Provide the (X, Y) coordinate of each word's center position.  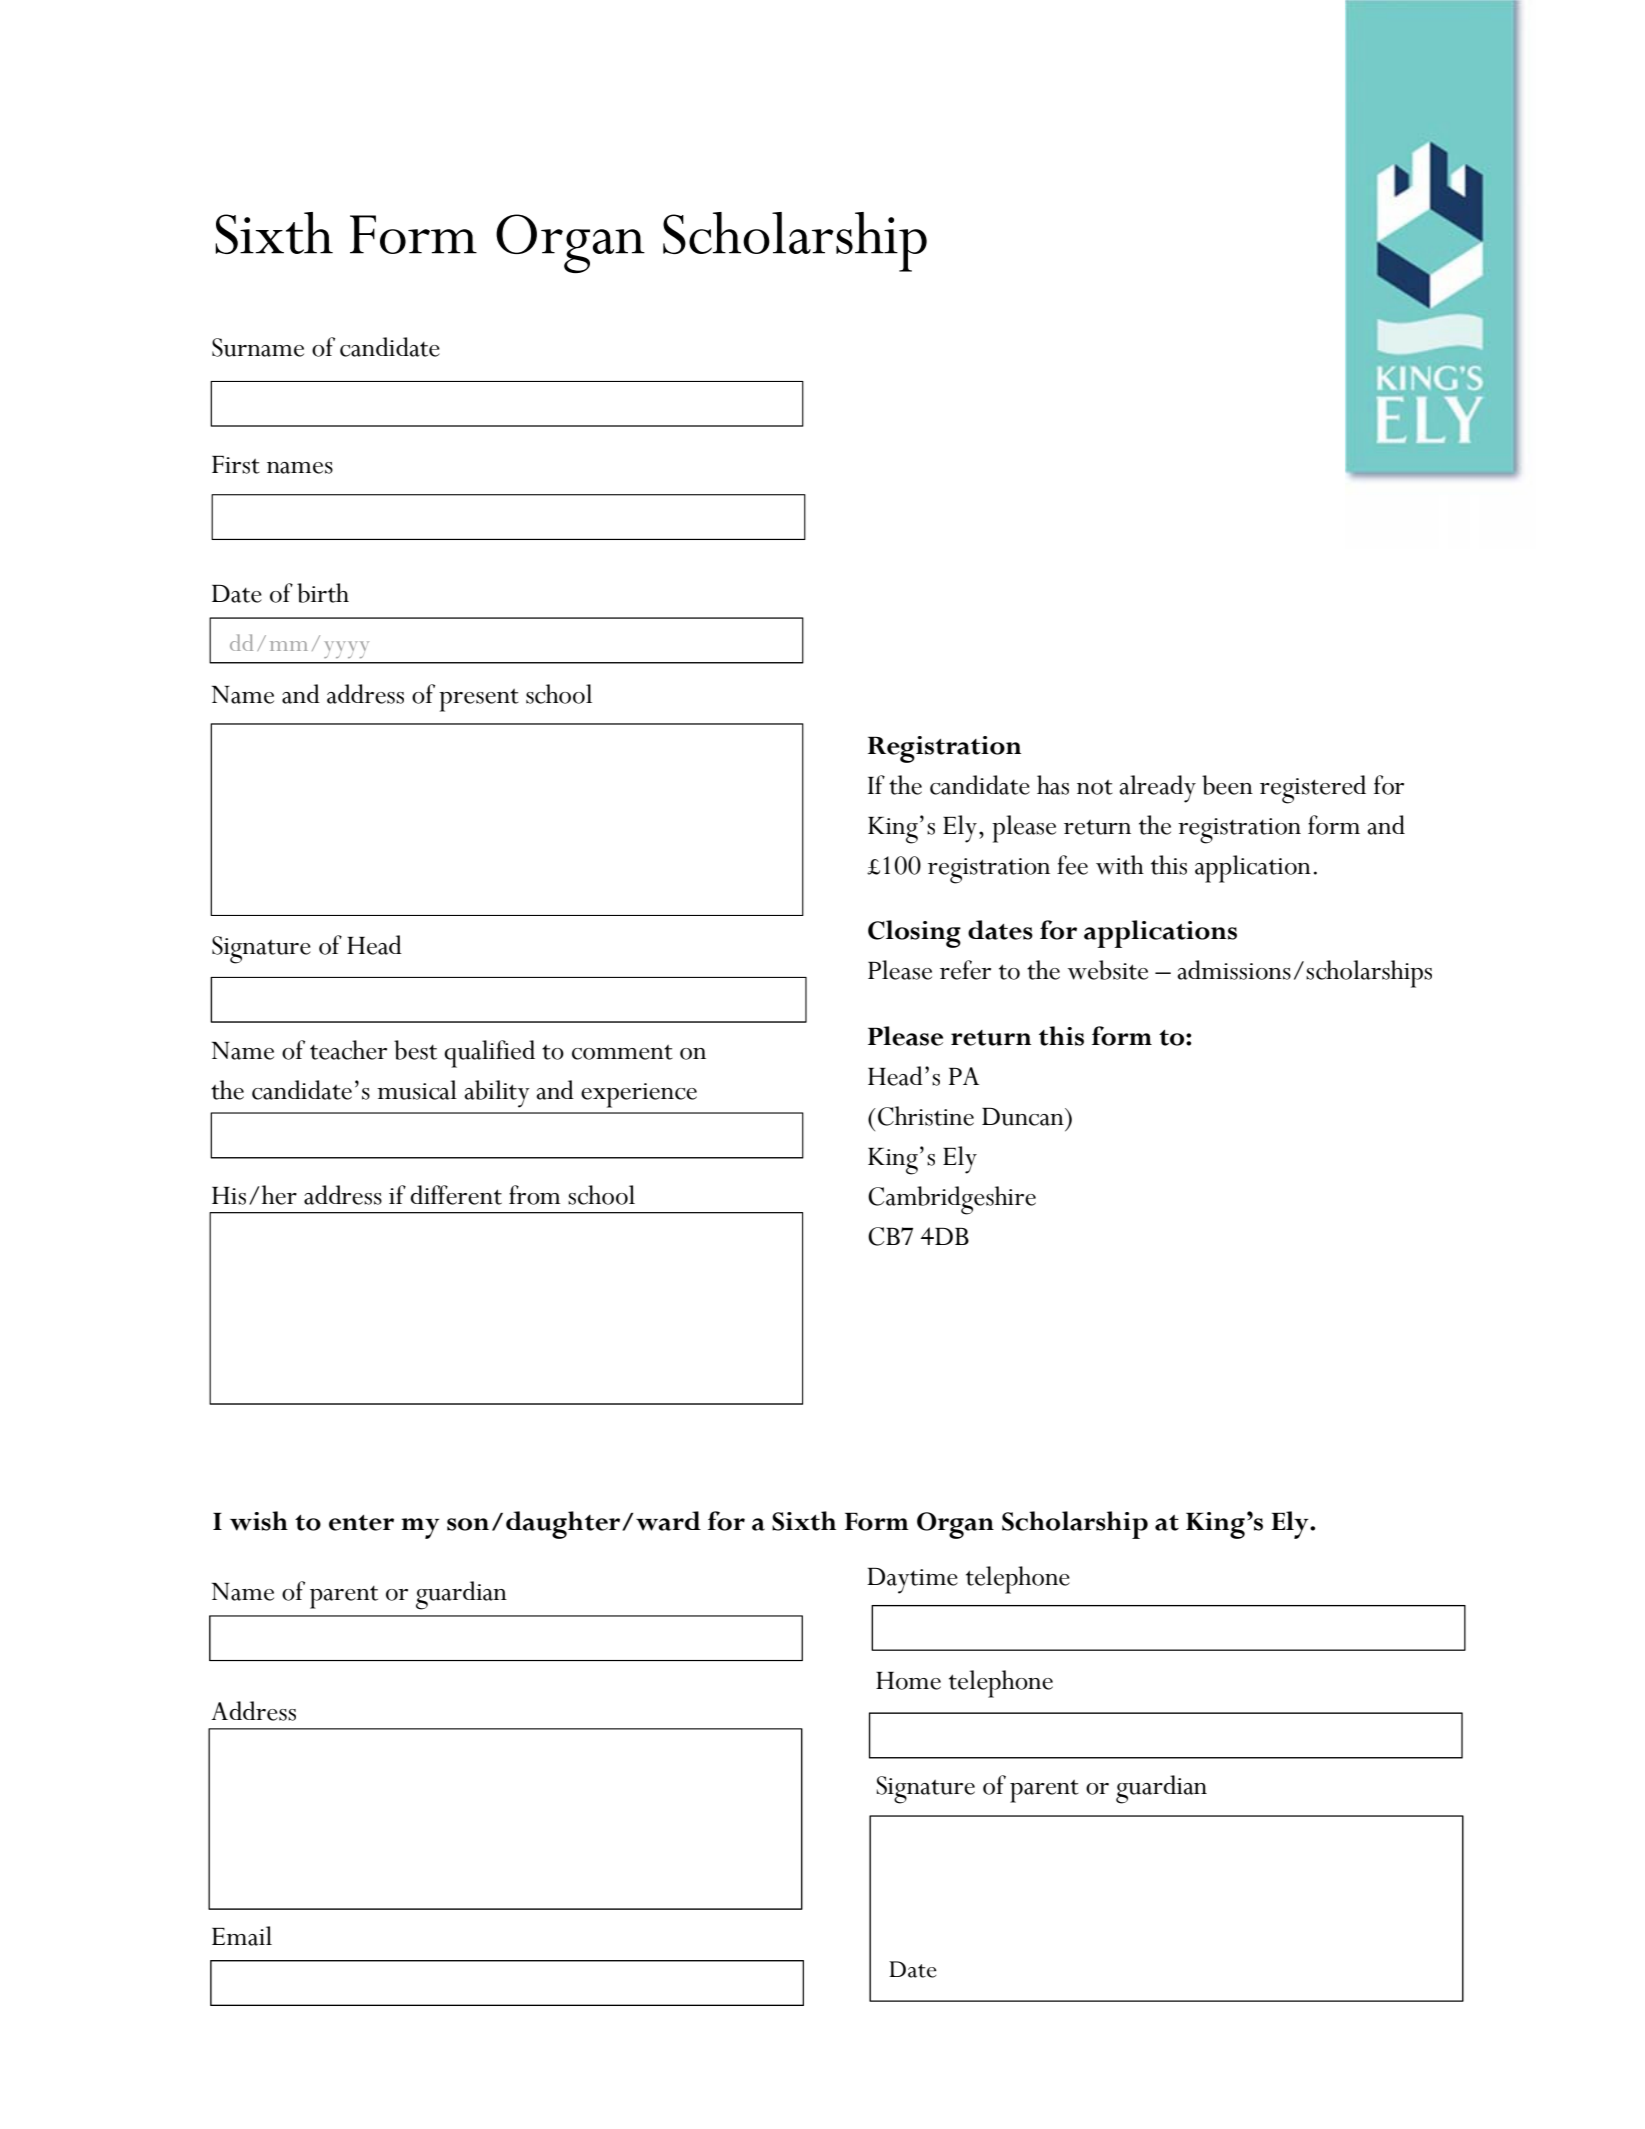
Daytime (912, 1581)
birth (323, 593)
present (479, 700)
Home (908, 1681)
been (1227, 785)
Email (242, 1936)
